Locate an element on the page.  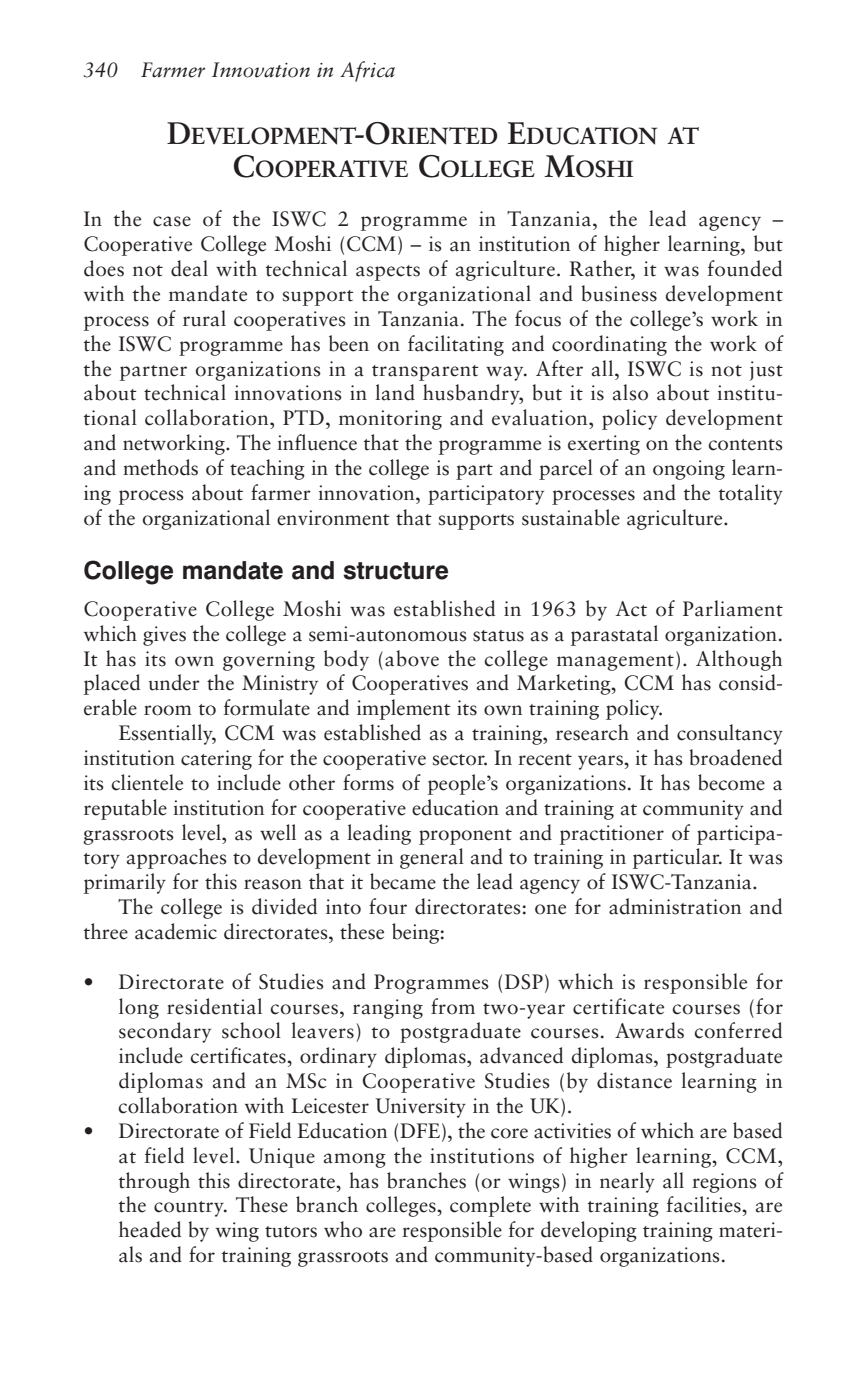
case is located at coordinates (172, 221).
